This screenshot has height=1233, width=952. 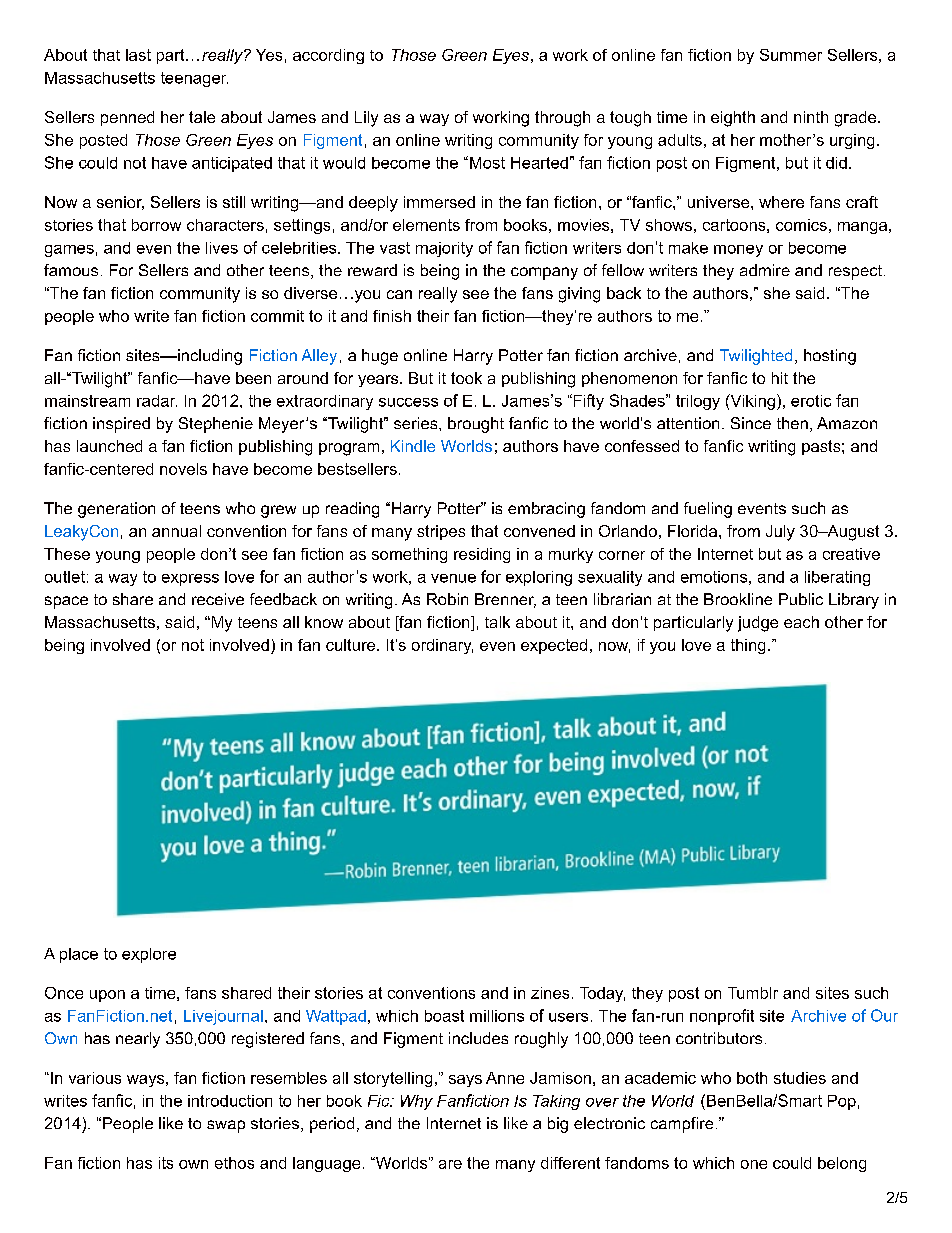 I want to click on express, so click(x=190, y=580).
